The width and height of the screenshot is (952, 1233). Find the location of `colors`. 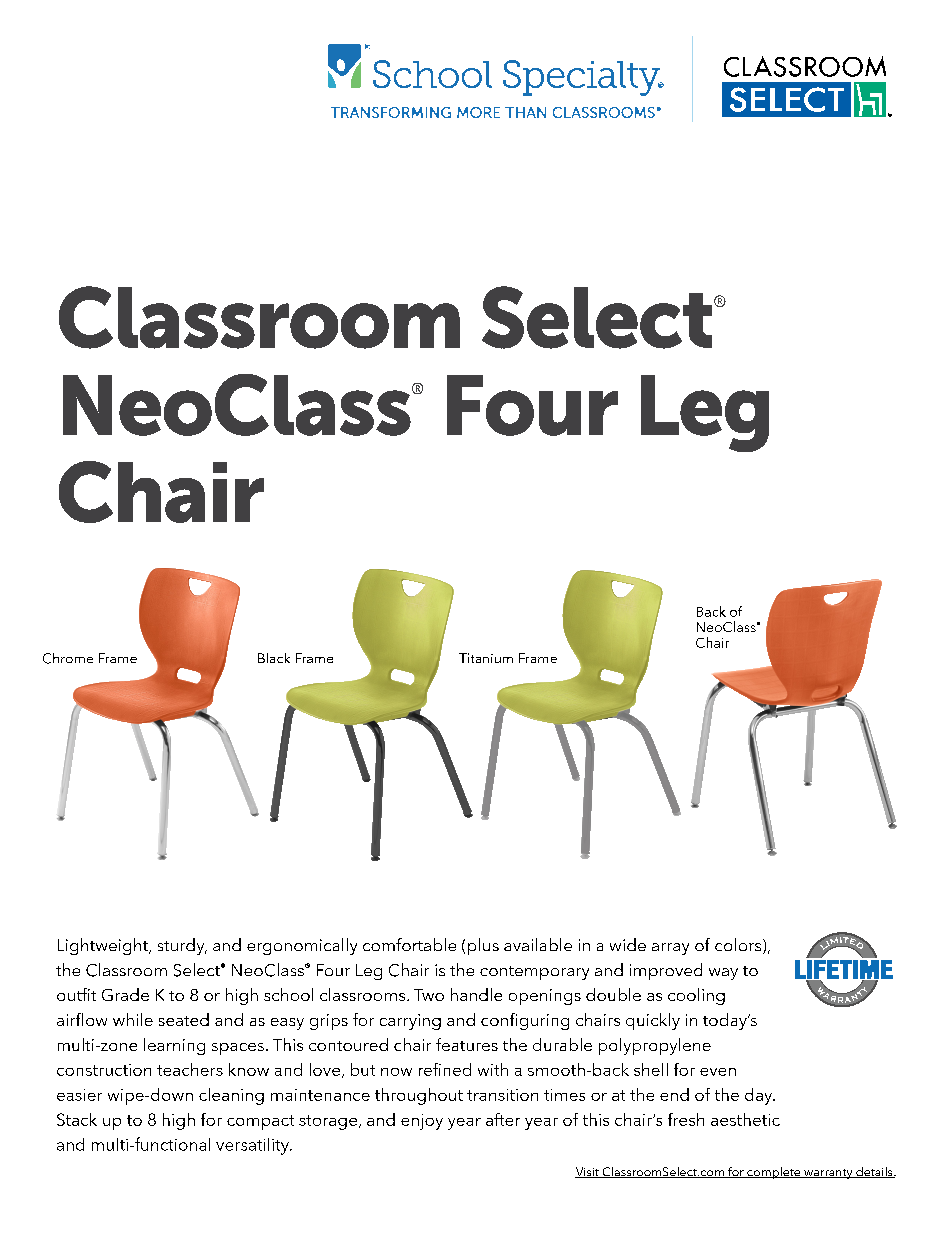

colors is located at coordinates (739, 946).
